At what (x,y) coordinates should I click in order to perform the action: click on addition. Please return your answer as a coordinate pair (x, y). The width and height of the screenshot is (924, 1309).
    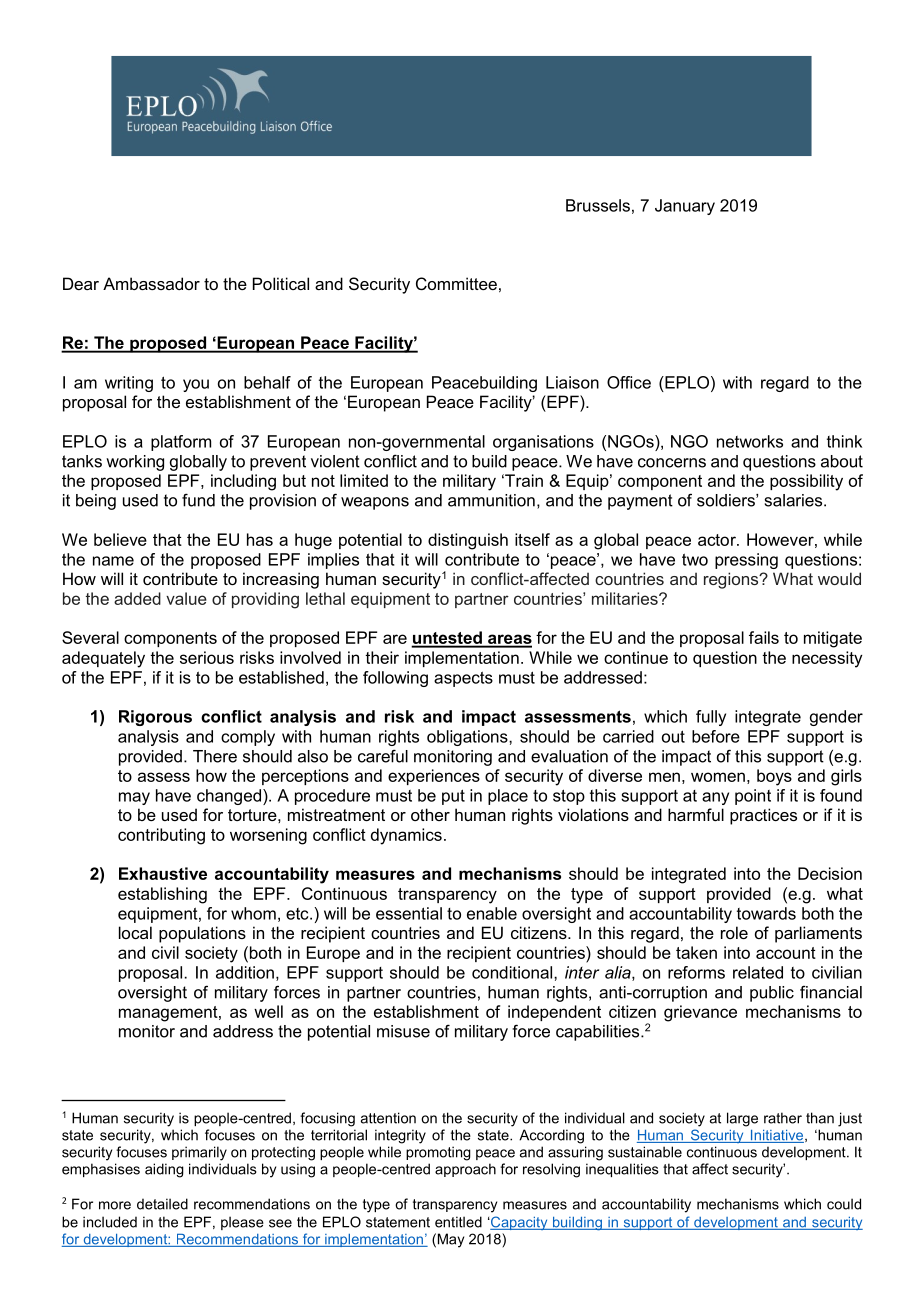
    Looking at the image, I should click on (245, 972).
